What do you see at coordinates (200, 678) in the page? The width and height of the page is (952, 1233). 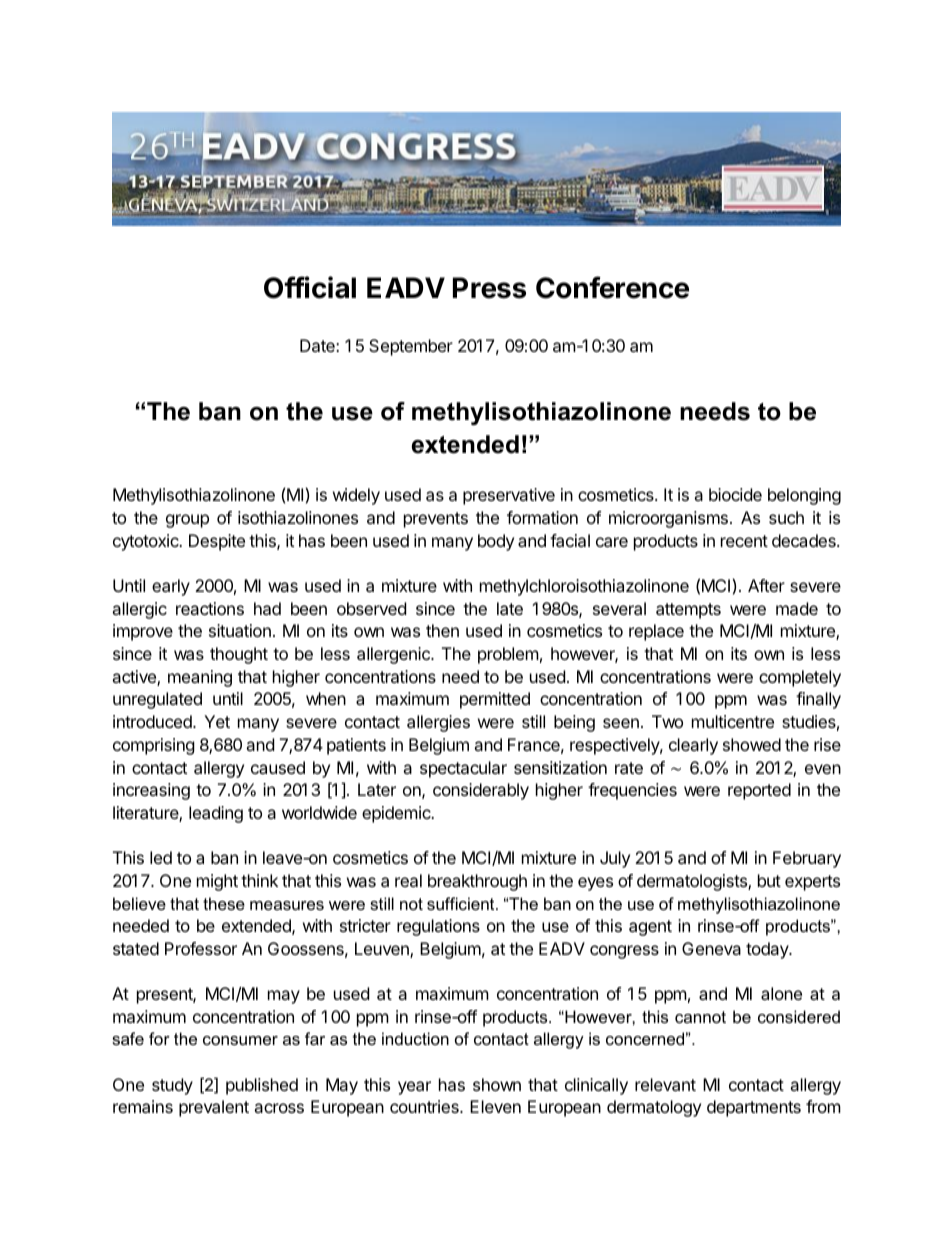 I see `meaning` at bounding box center [200, 678].
